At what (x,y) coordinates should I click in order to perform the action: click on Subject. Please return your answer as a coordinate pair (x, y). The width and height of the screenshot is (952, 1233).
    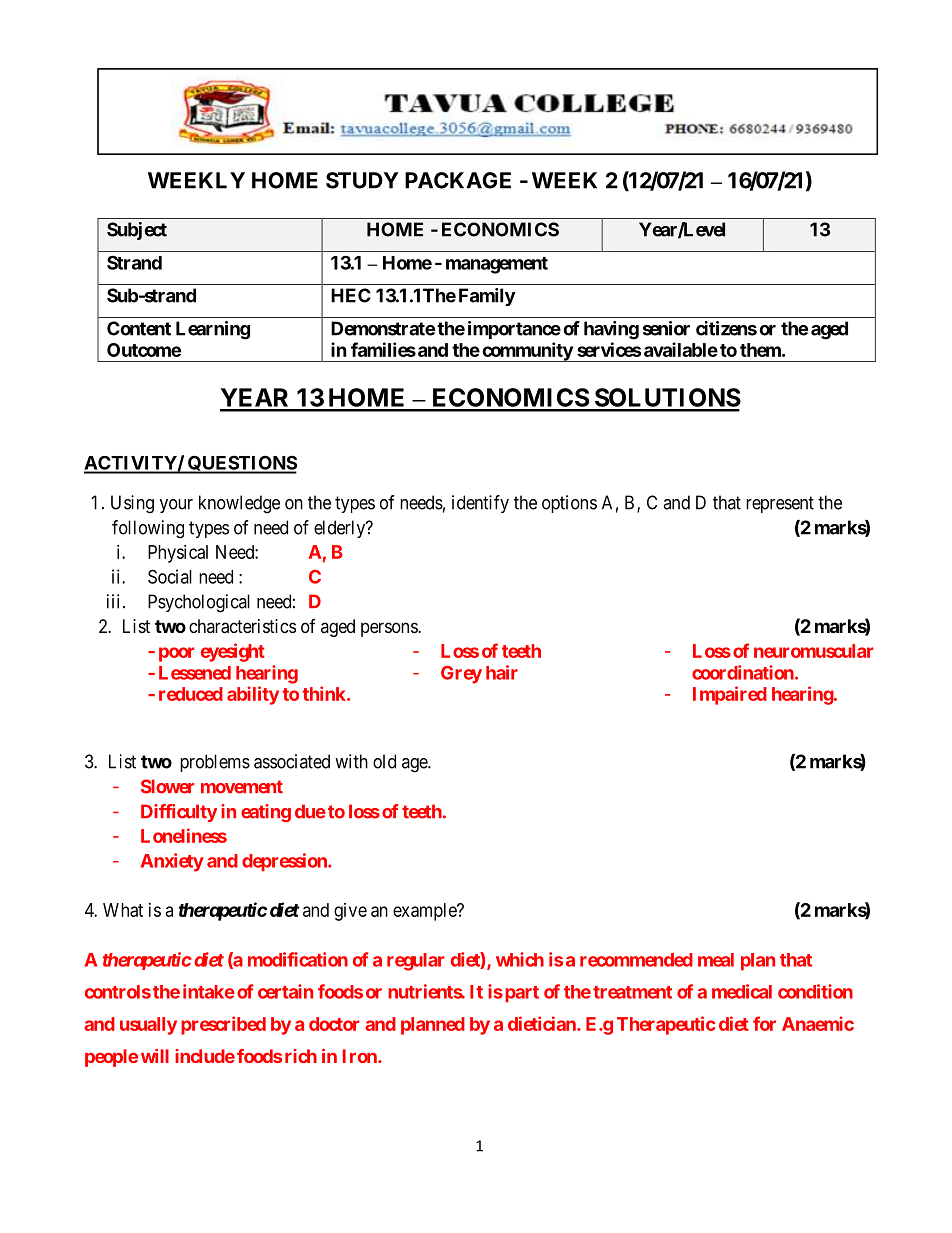
    Looking at the image, I should click on (137, 231).
